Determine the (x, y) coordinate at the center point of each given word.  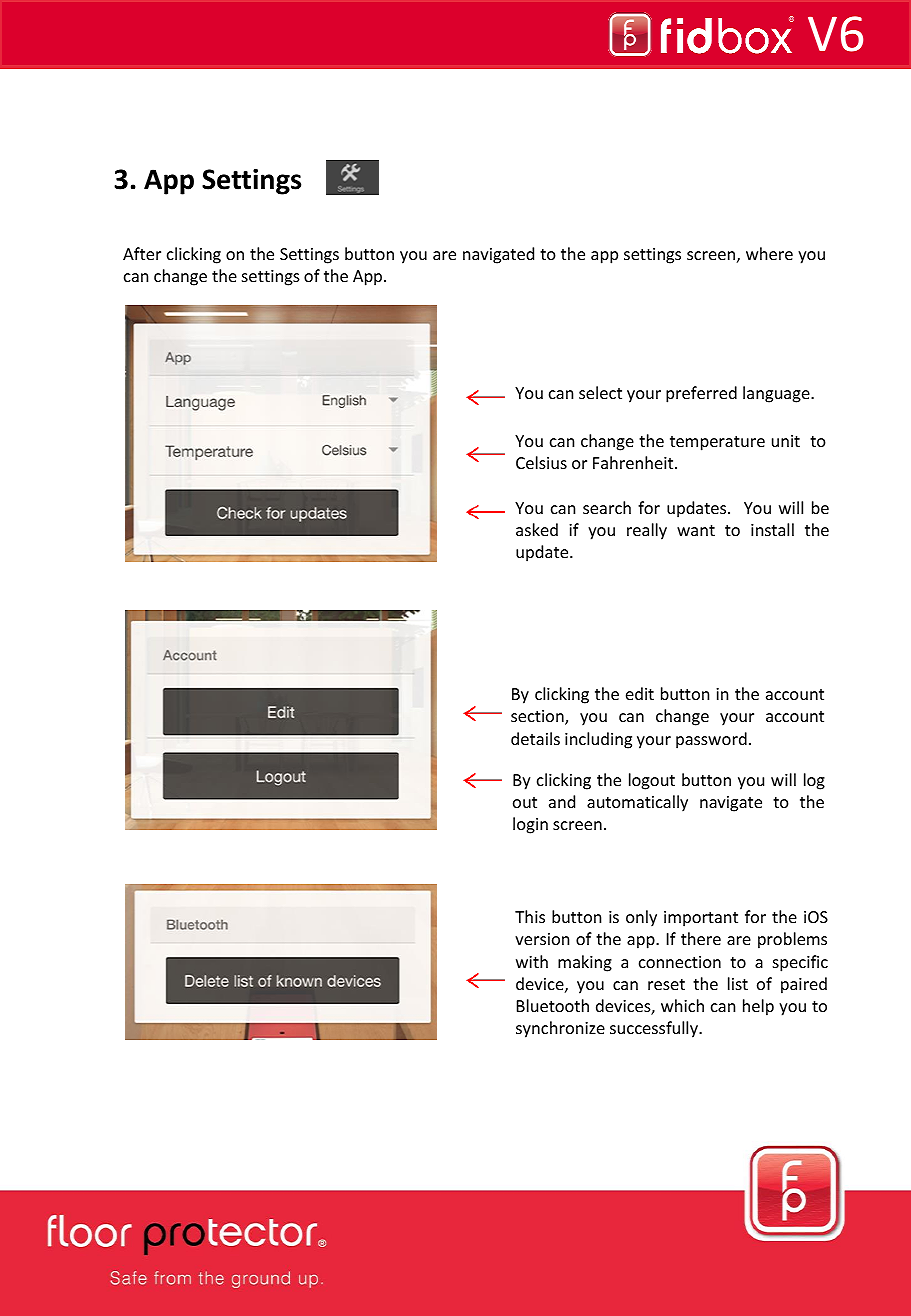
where (769, 253)
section (538, 717)
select (600, 392)
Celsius (541, 462)
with (532, 961)
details (535, 738)
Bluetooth (553, 1005)
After (142, 253)
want (696, 530)
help (758, 1007)
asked (537, 529)
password (711, 740)
